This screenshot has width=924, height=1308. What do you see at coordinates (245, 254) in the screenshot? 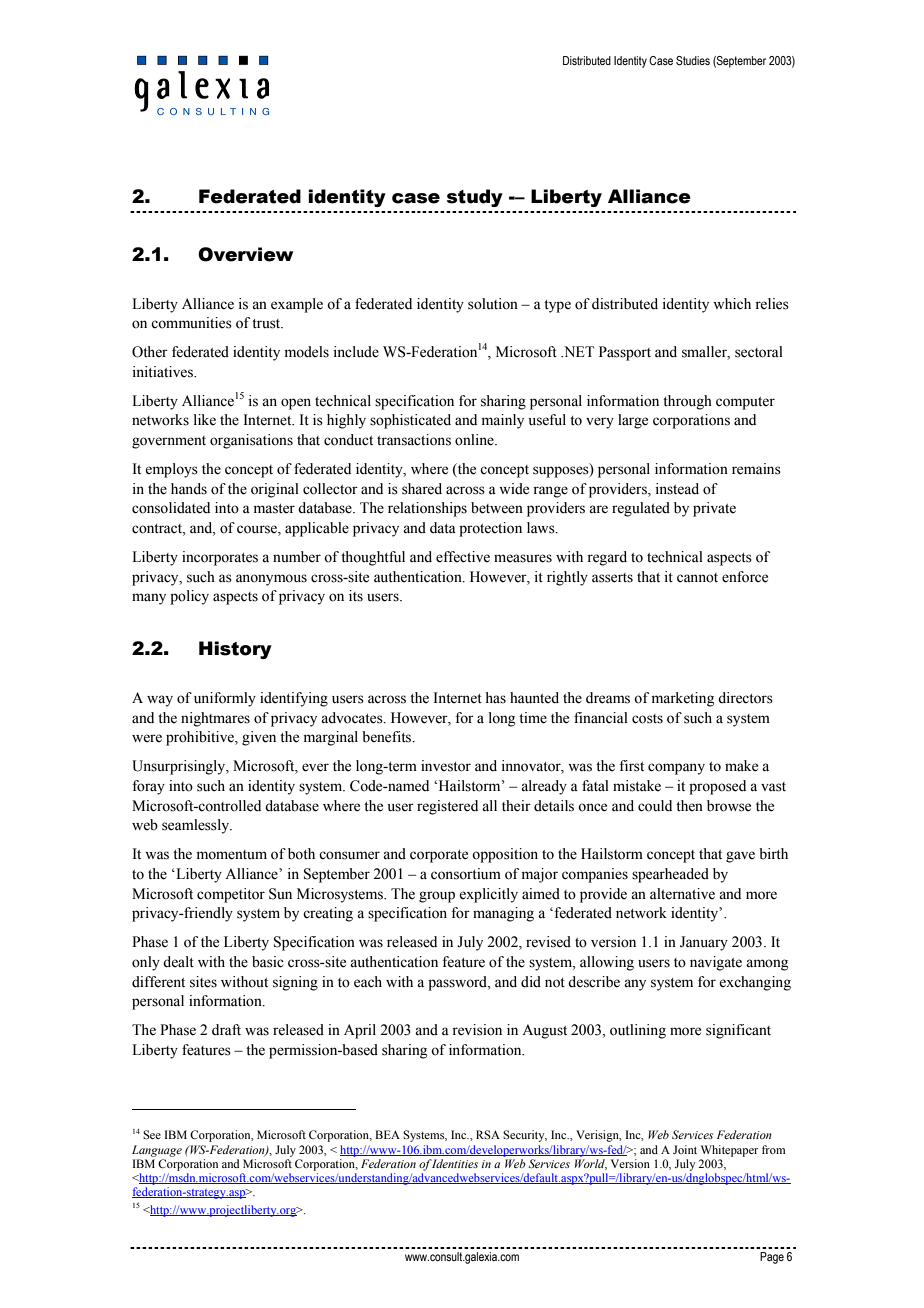
I see `Overview` at bounding box center [245, 254].
